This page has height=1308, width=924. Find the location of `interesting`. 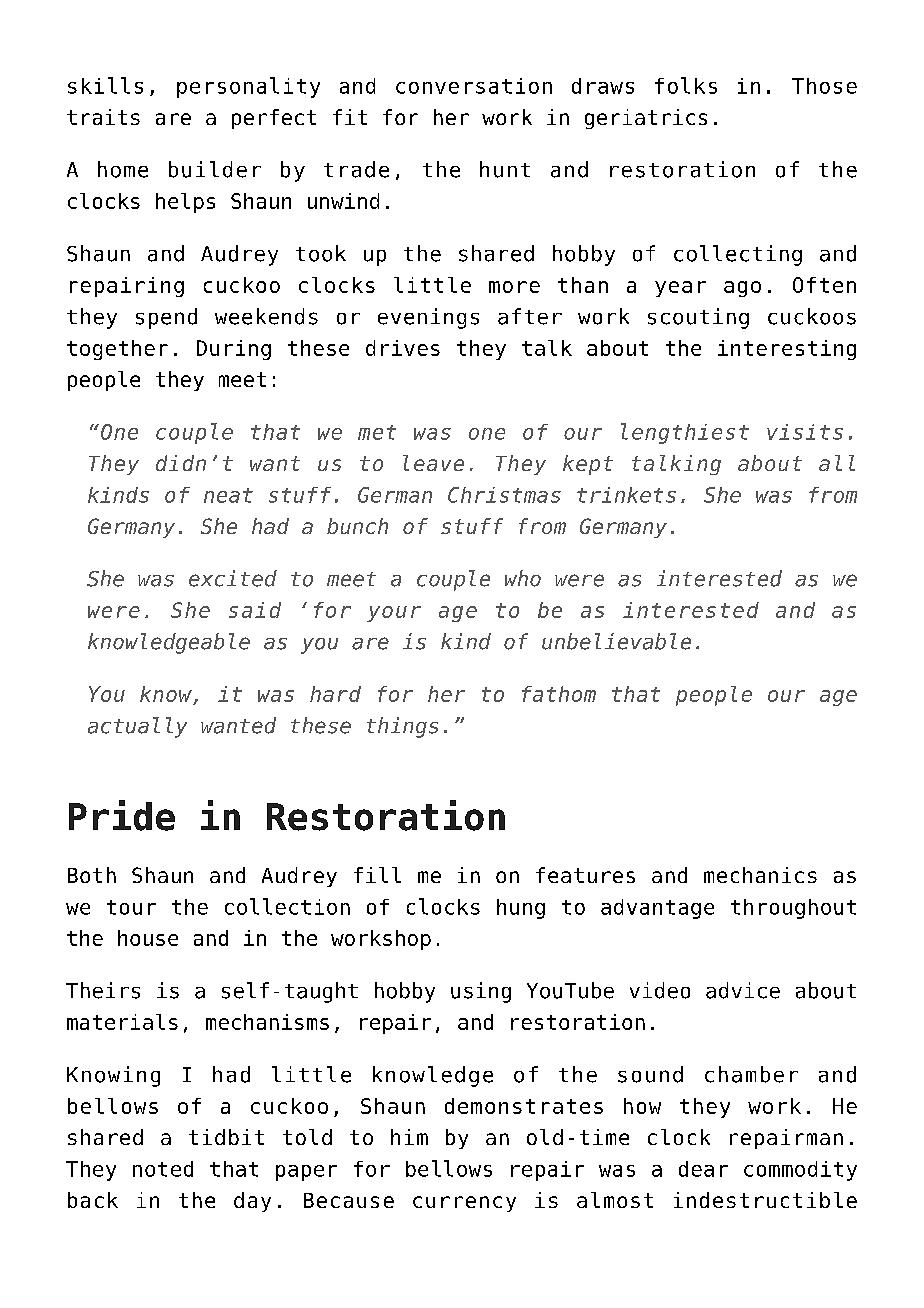

interesting is located at coordinates (787, 350).
